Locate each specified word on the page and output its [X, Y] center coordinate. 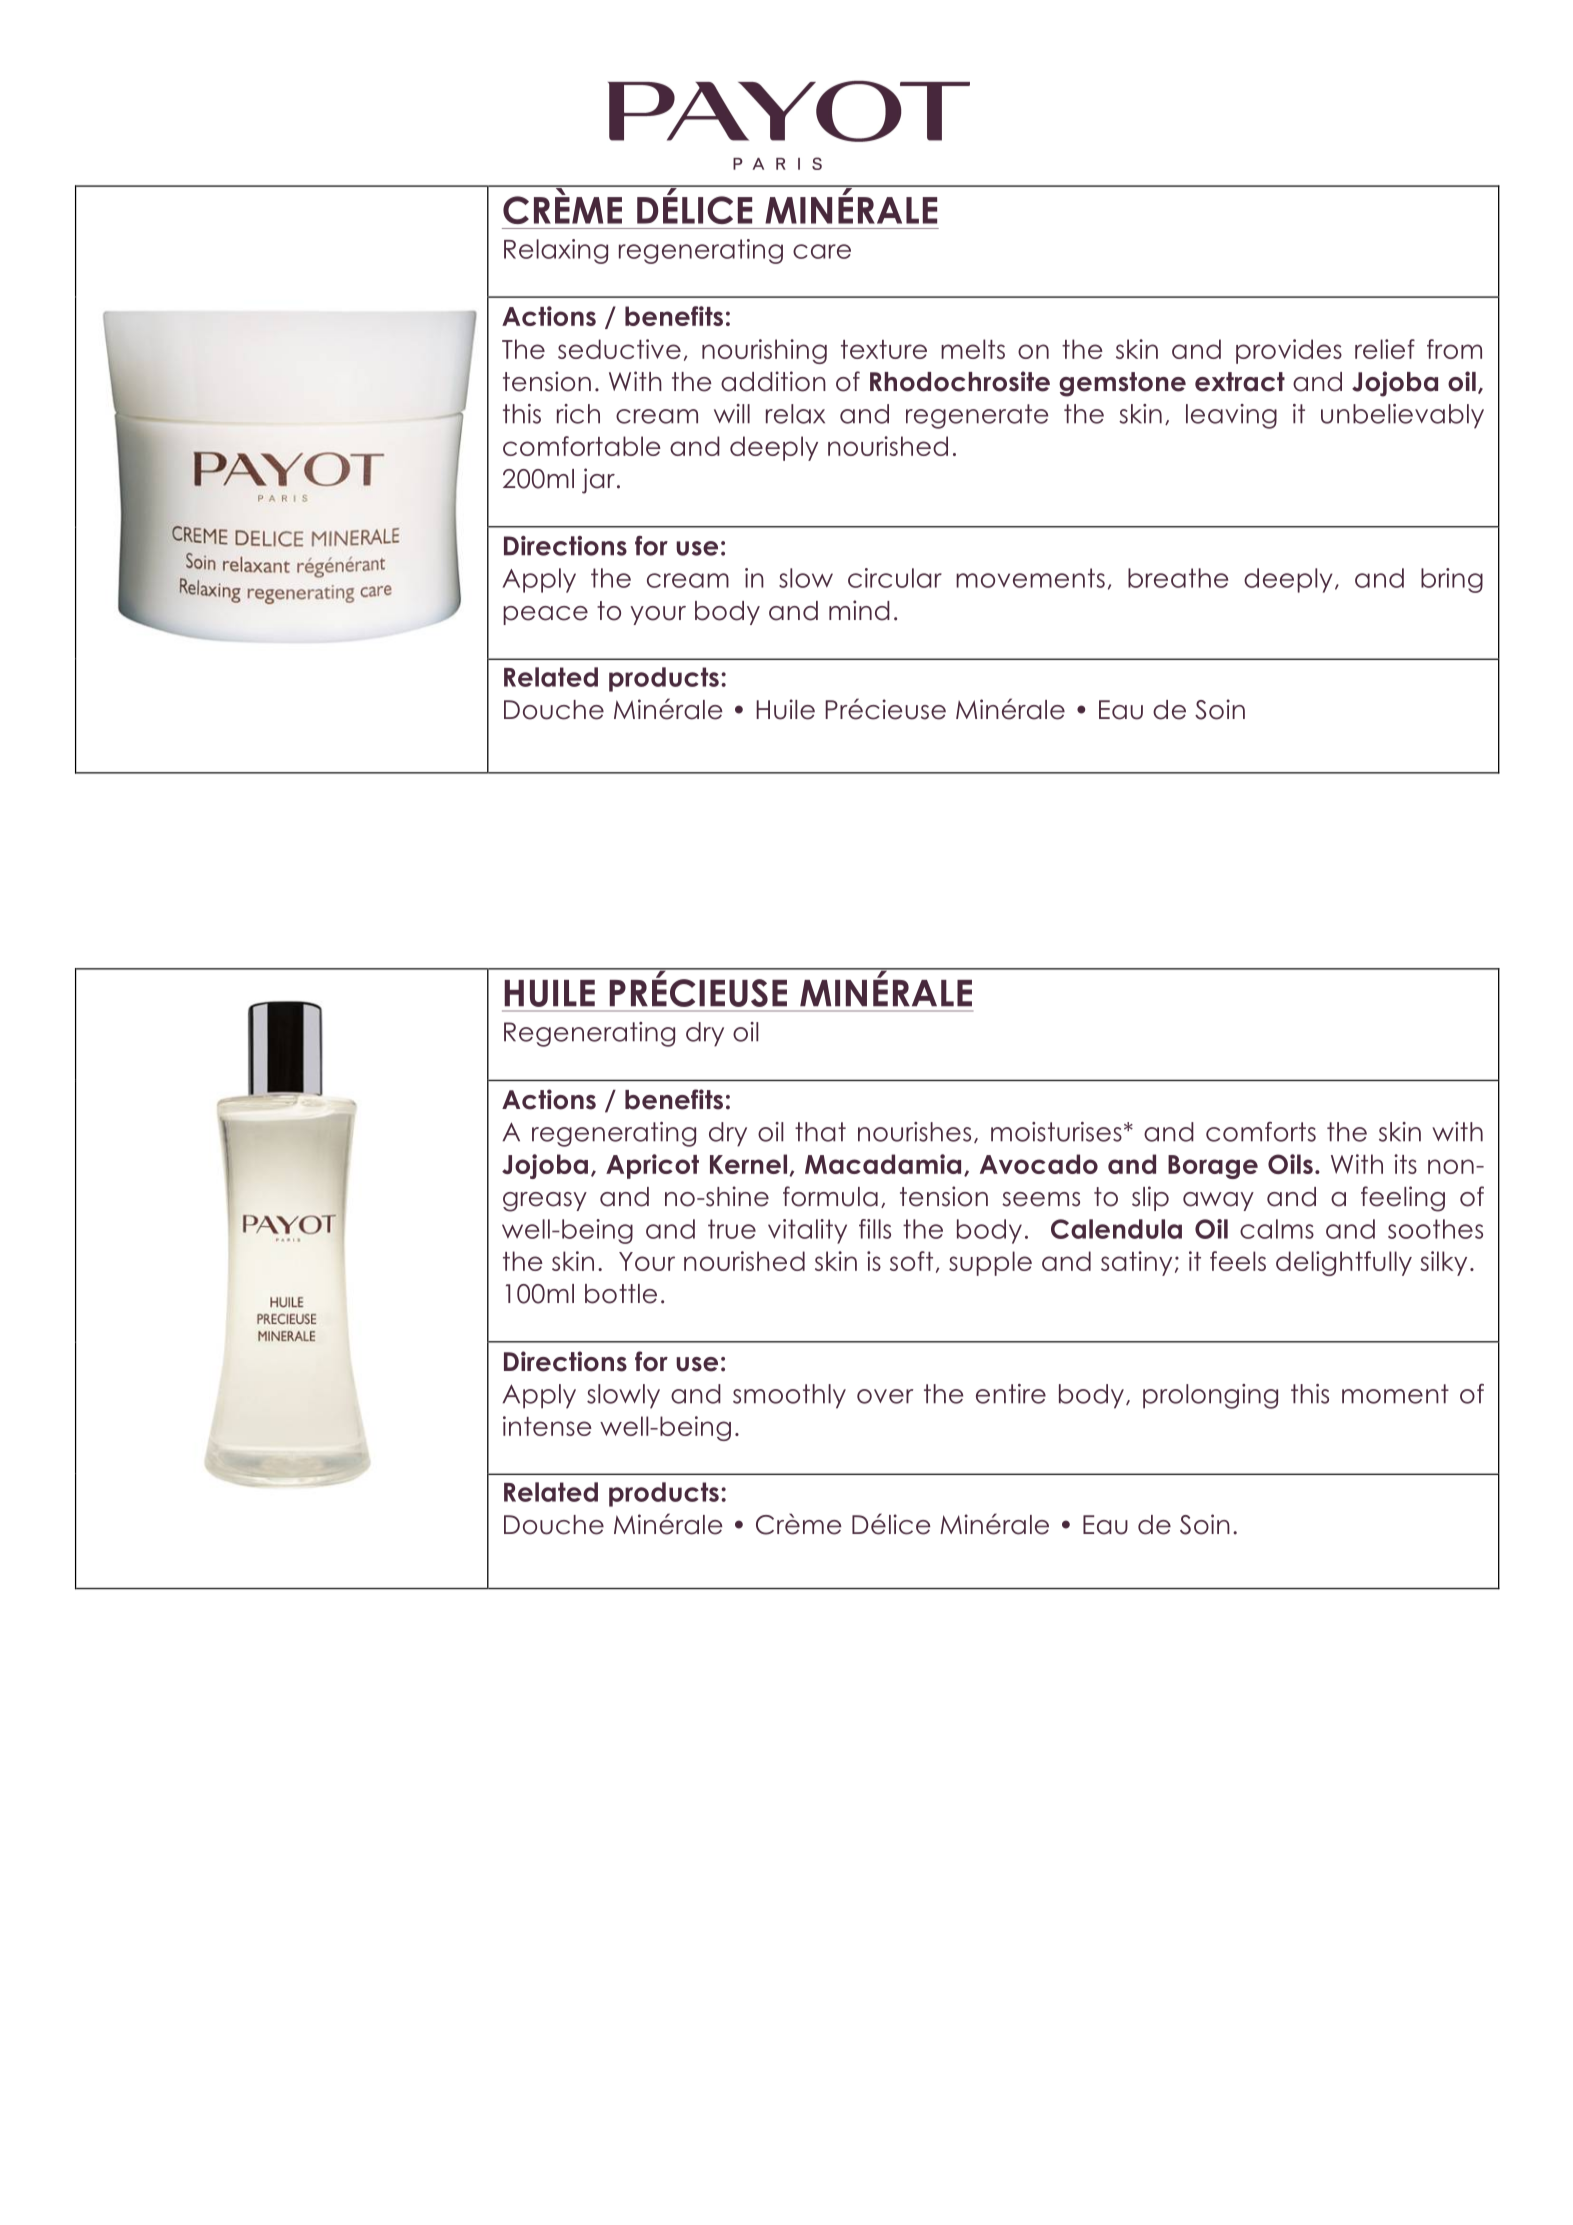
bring [1452, 580]
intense [547, 1426]
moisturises [1056, 1132]
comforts [1261, 1132]
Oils [1290, 1164]
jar [598, 481]
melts [973, 349]
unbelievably [1402, 416]
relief [1385, 349]
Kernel [748, 1164]
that [820, 1132]
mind [859, 610]
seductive [619, 349]
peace [545, 615]
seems [1041, 1199]
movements [1030, 578]
